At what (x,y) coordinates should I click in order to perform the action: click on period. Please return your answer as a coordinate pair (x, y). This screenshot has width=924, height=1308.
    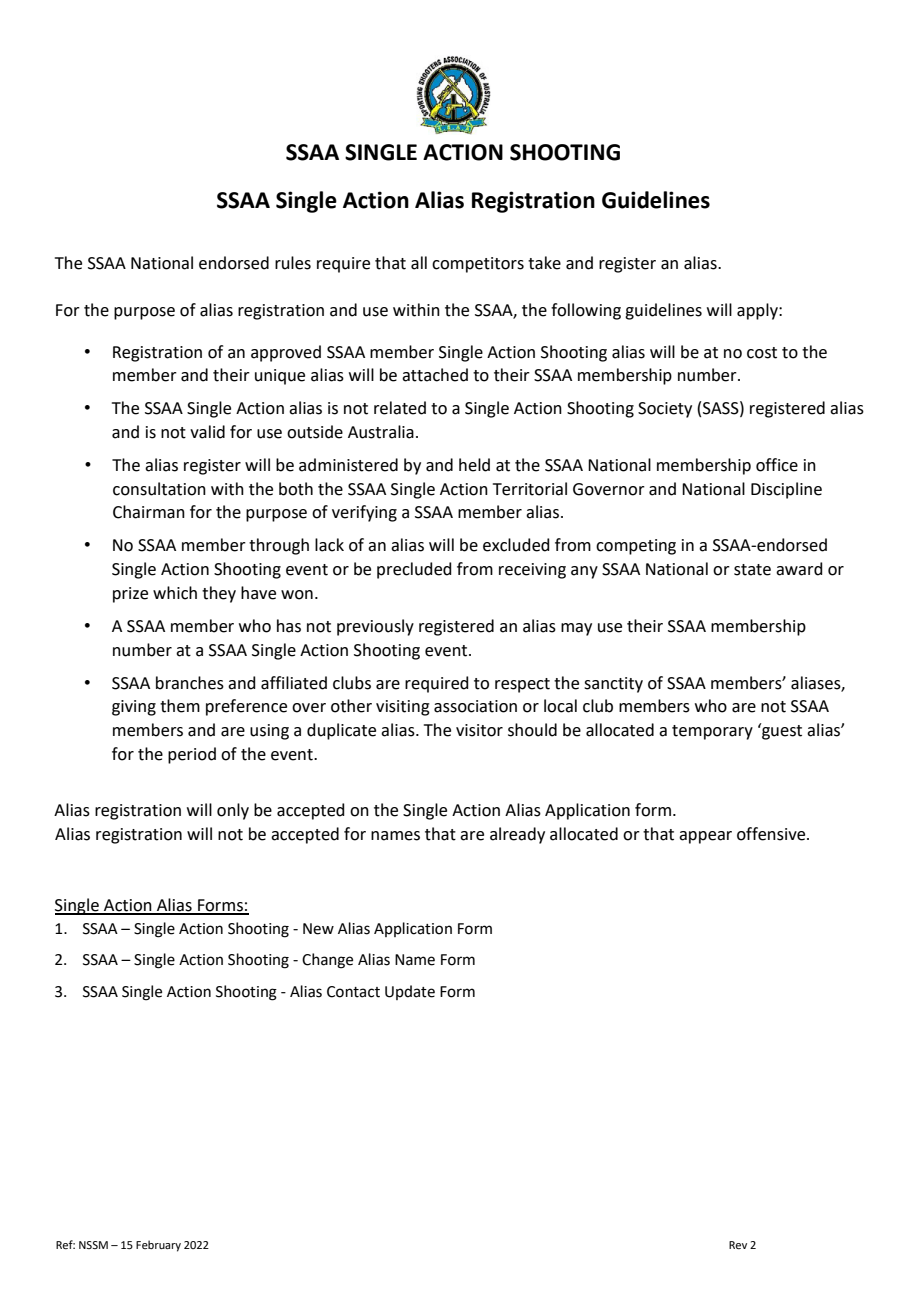
    Looking at the image, I should click on (192, 755).
